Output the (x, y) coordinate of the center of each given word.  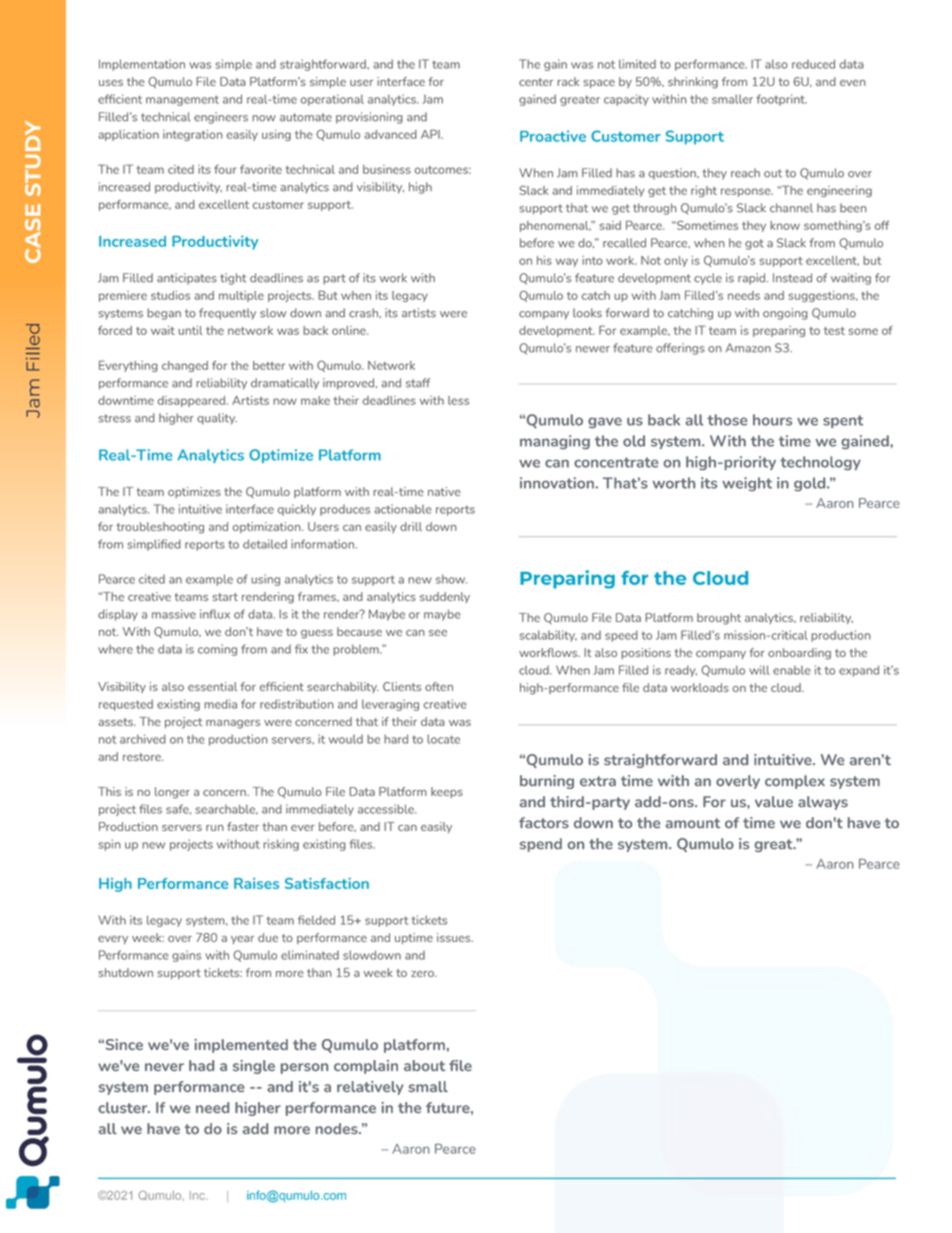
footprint (782, 100)
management (182, 100)
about (424, 1065)
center (536, 82)
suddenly (445, 597)
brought (719, 619)
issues (455, 937)
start (225, 597)
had (201, 1065)
